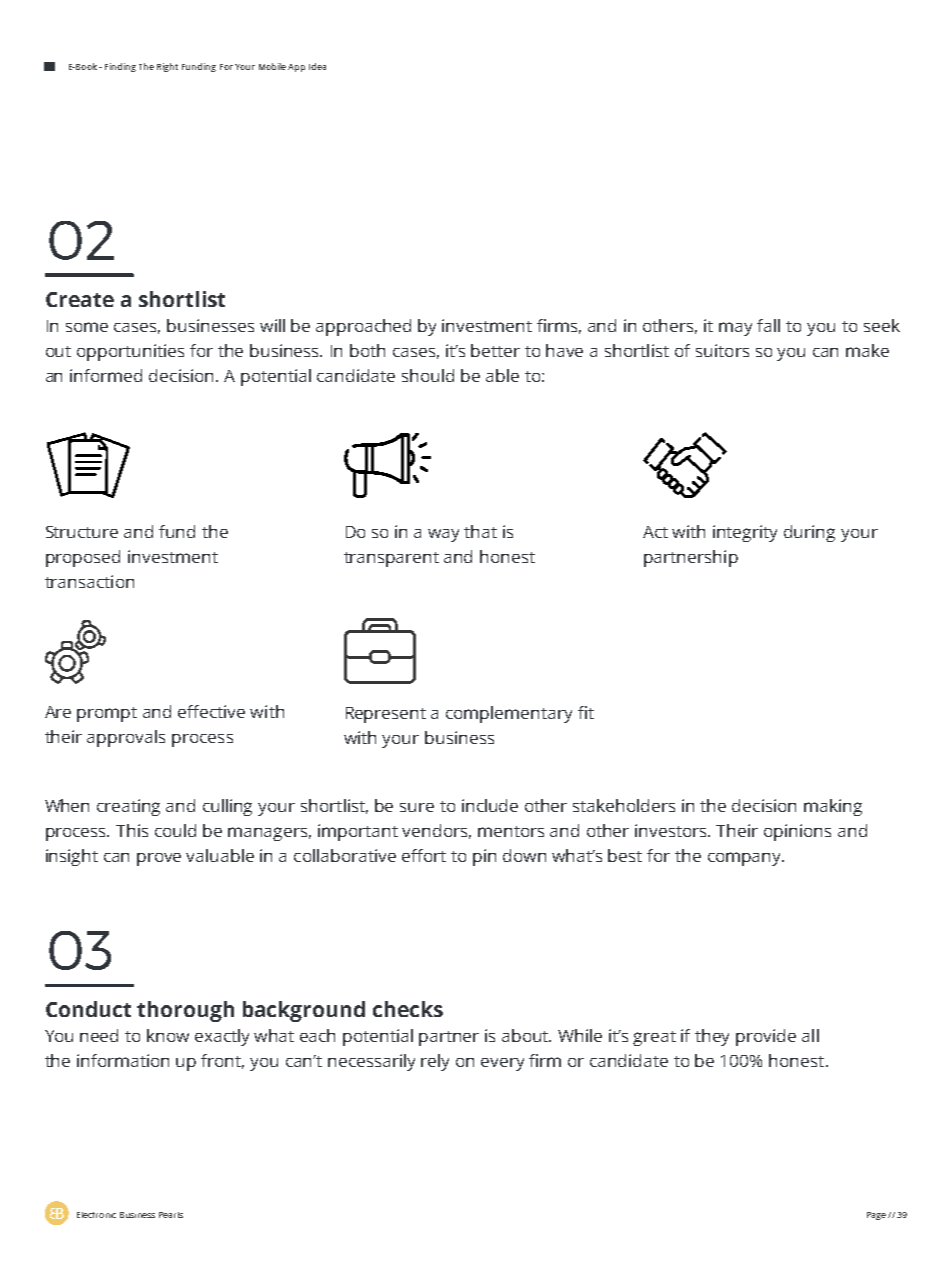 This image has width=952, height=1270. What do you see at coordinates (167, 67) in the image?
I see `Right` at bounding box center [167, 67].
